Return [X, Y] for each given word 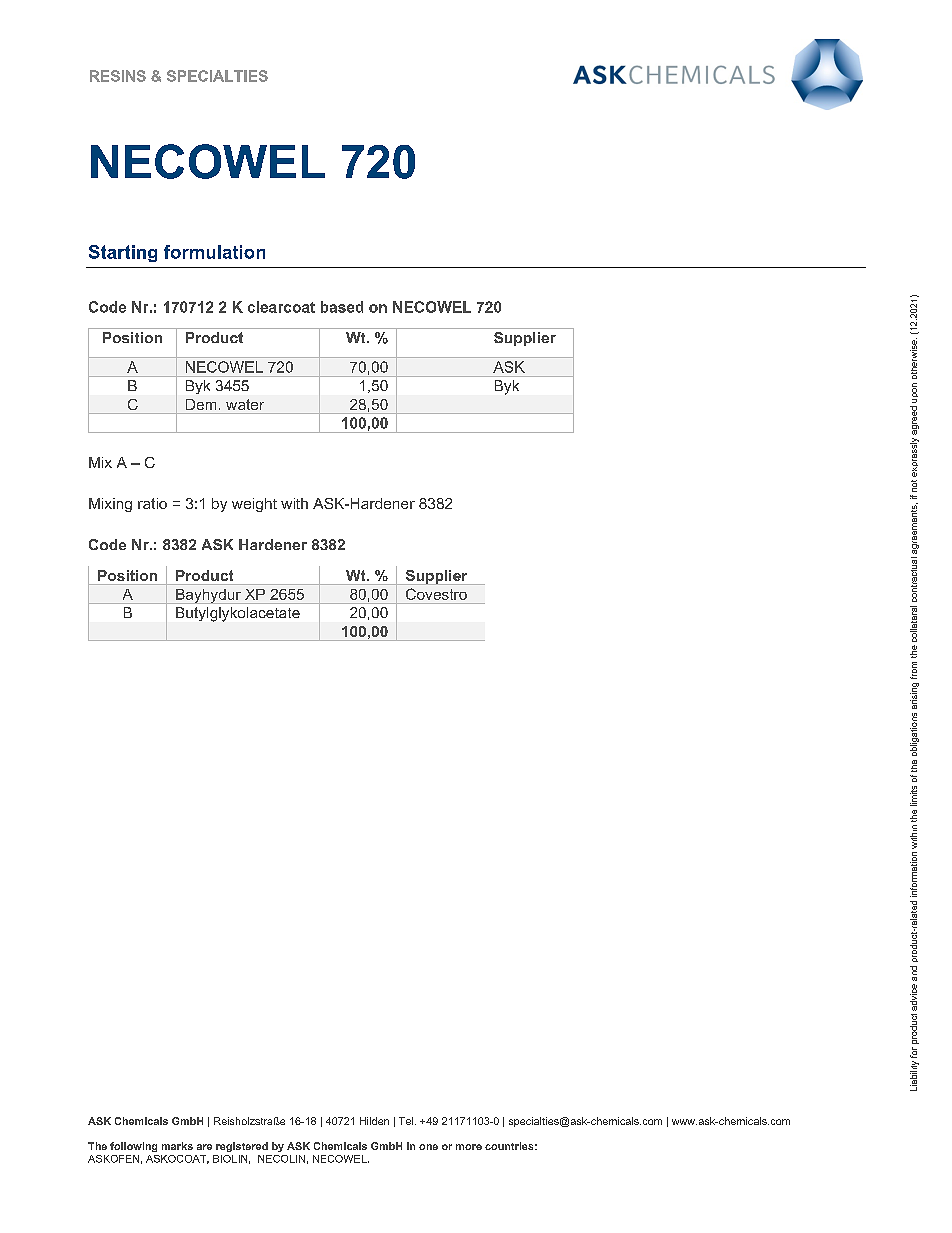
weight [254, 505]
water [245, 404]
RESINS [118, 76]
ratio [152, 503]
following [133, 1147]
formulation [214, 252]
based [342, 307]
